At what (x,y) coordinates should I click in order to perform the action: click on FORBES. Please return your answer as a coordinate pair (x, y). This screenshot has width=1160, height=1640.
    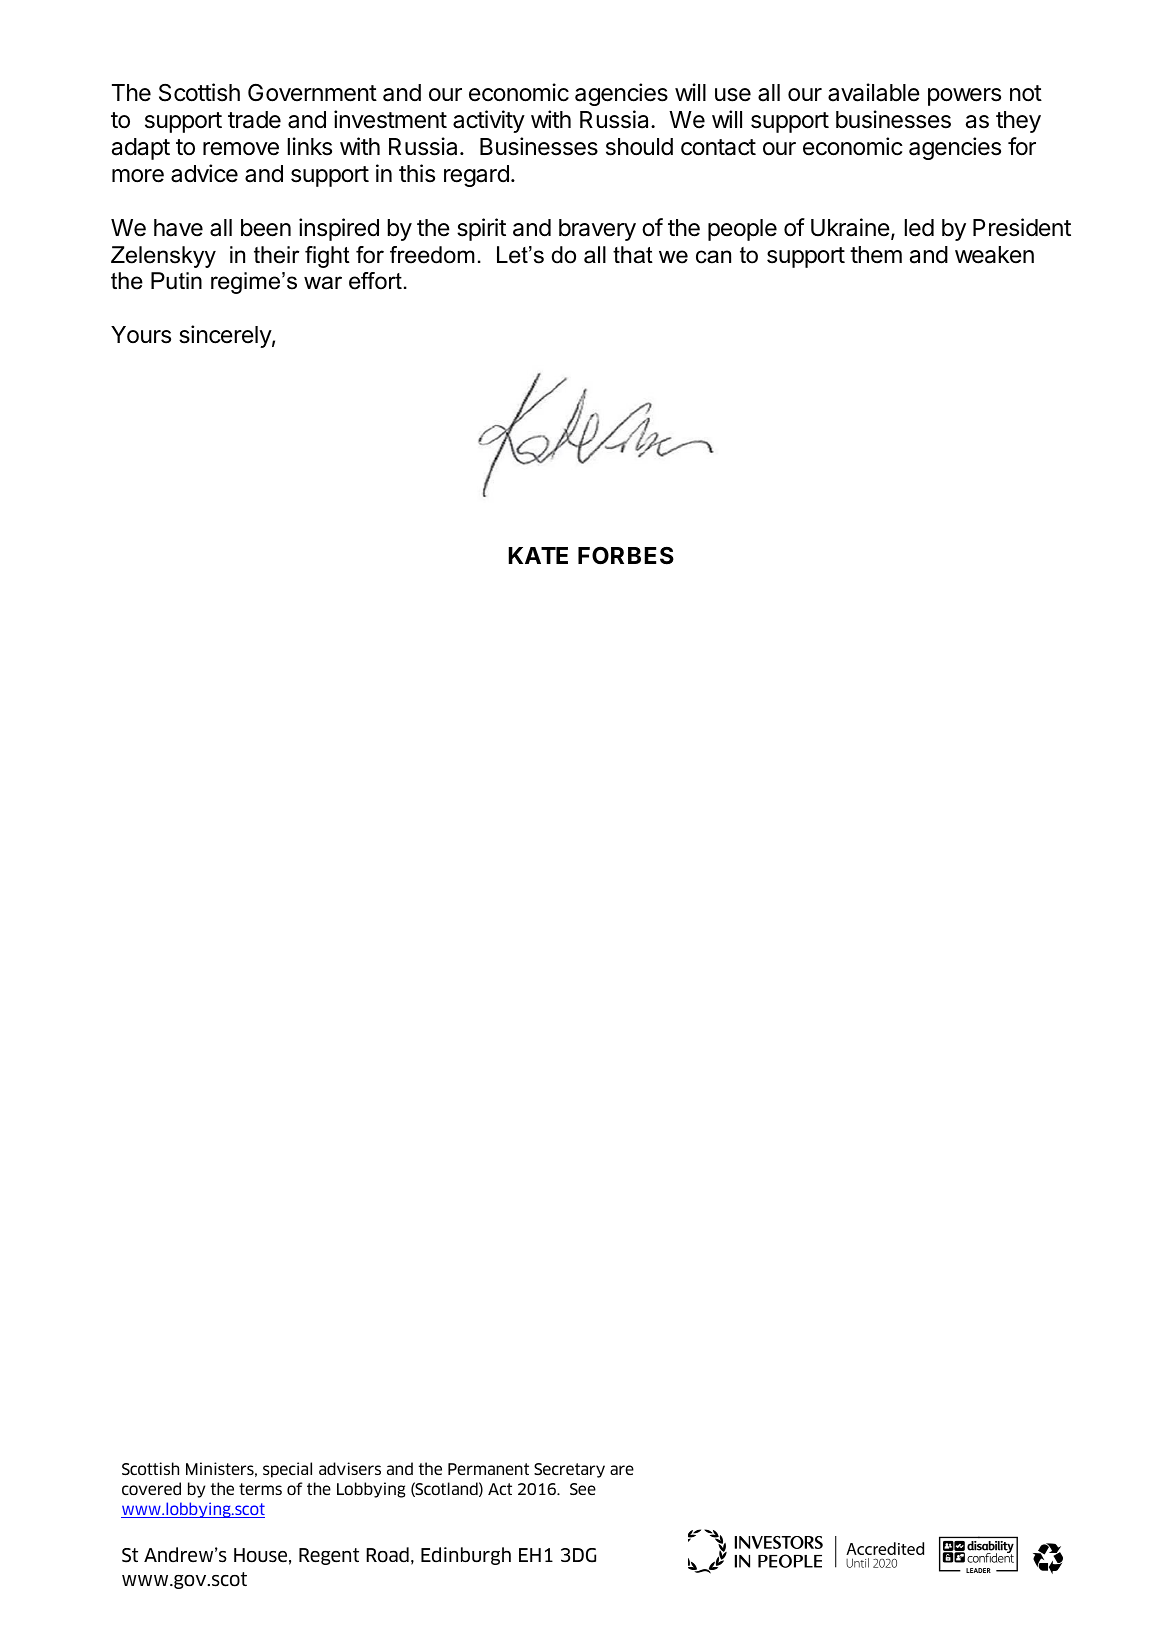
    Looking at the image, I should click on (626, 555).
